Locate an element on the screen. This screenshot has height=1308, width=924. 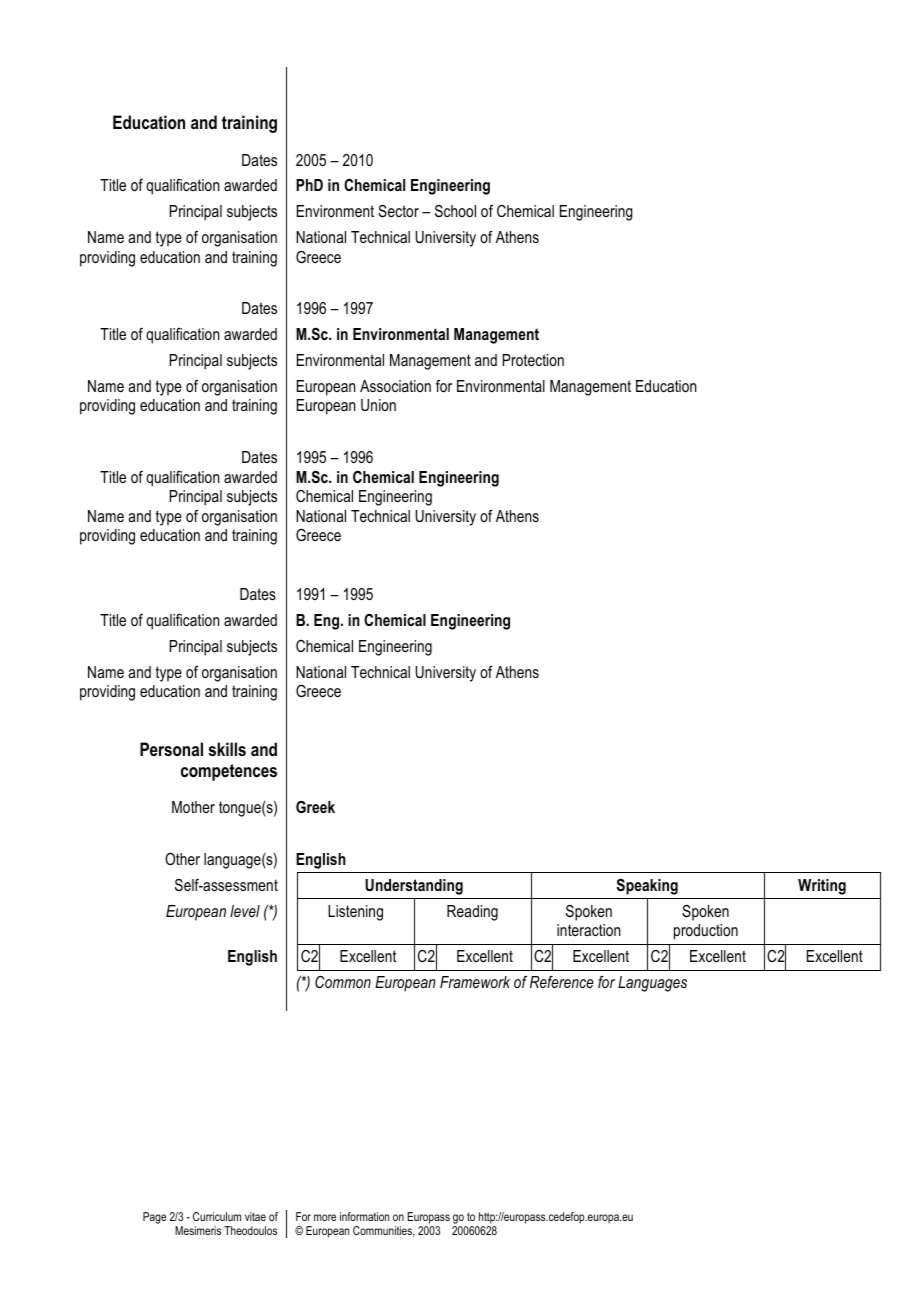
Greek is located at coordinates (315, 807).
